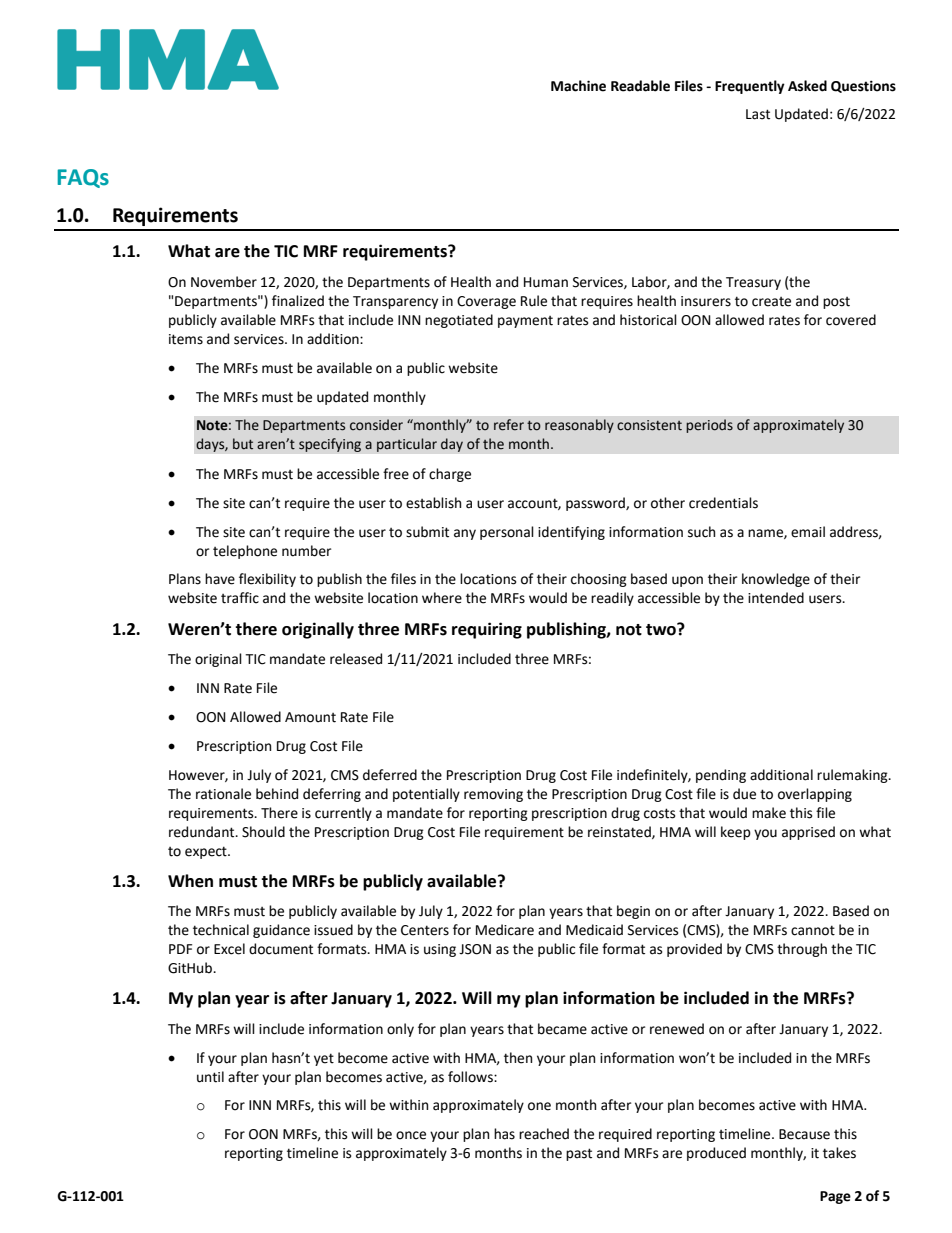 Image resolution: width=952 pixels, height=1233 pixels. Describe the element at coordinates (243, 444) in the page. I see `but` at that location.
